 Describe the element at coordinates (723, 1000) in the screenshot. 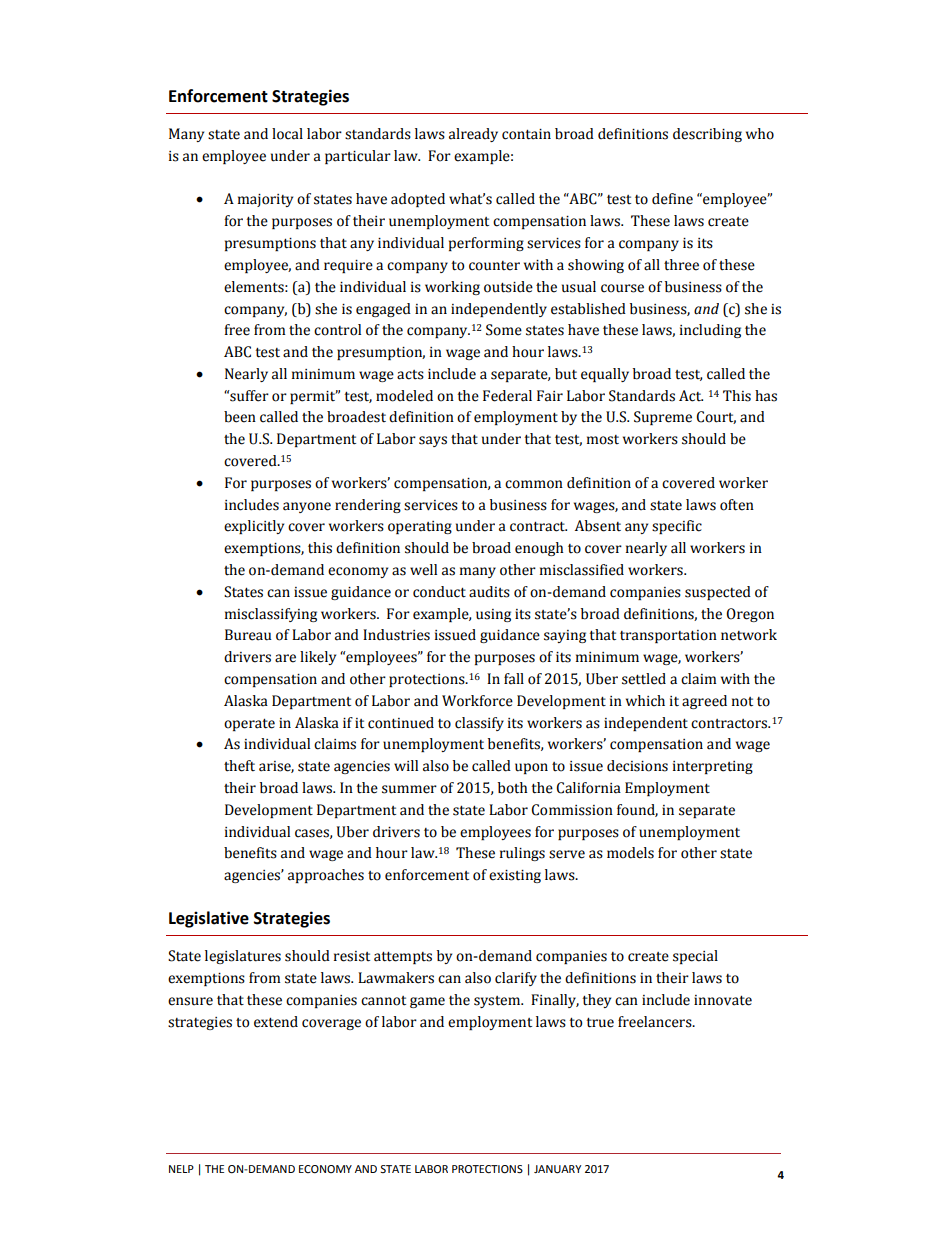

I see `innovate` at that location.
